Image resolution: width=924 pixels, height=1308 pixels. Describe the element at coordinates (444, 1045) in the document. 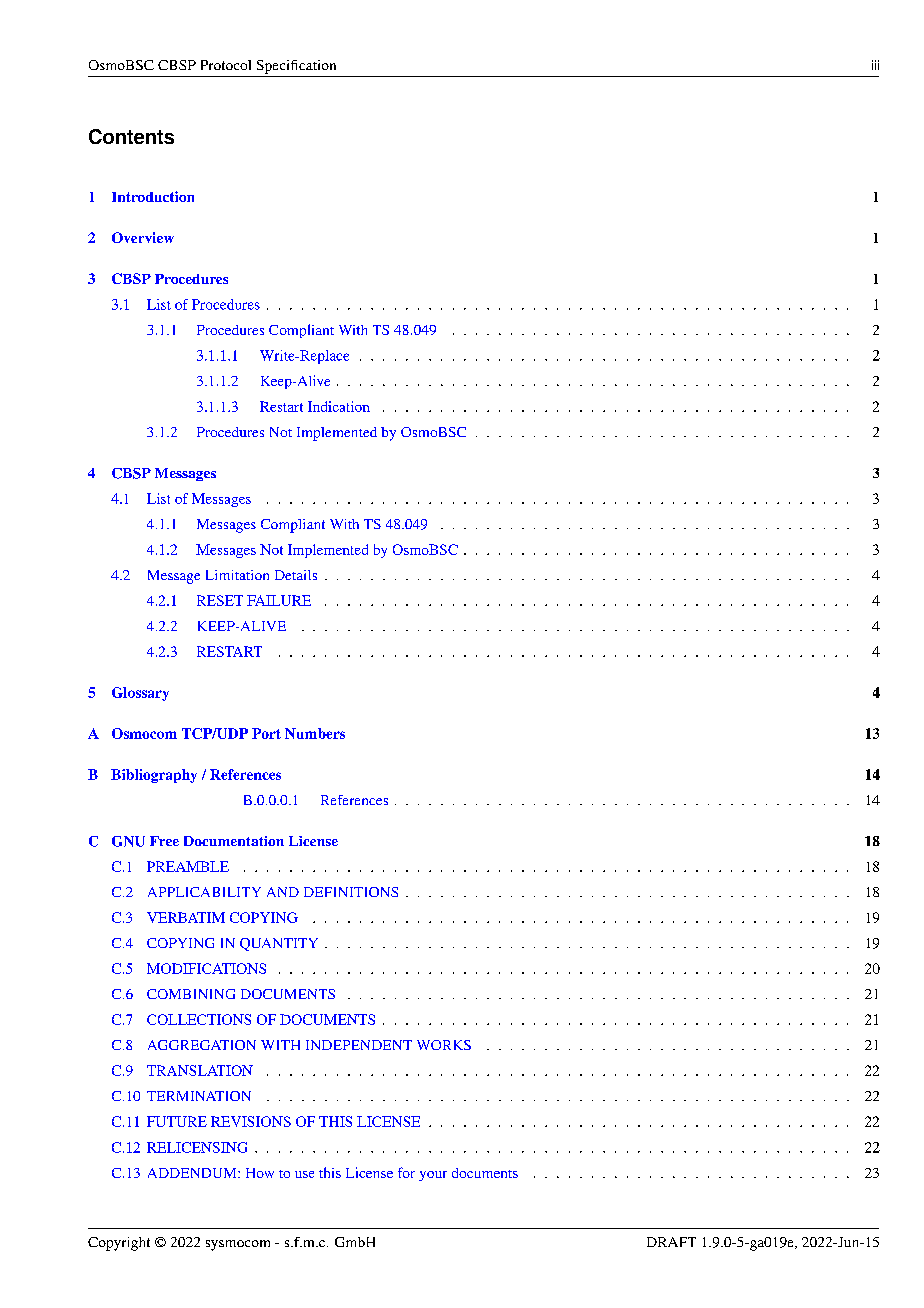

I see `WORKS` at that location.
